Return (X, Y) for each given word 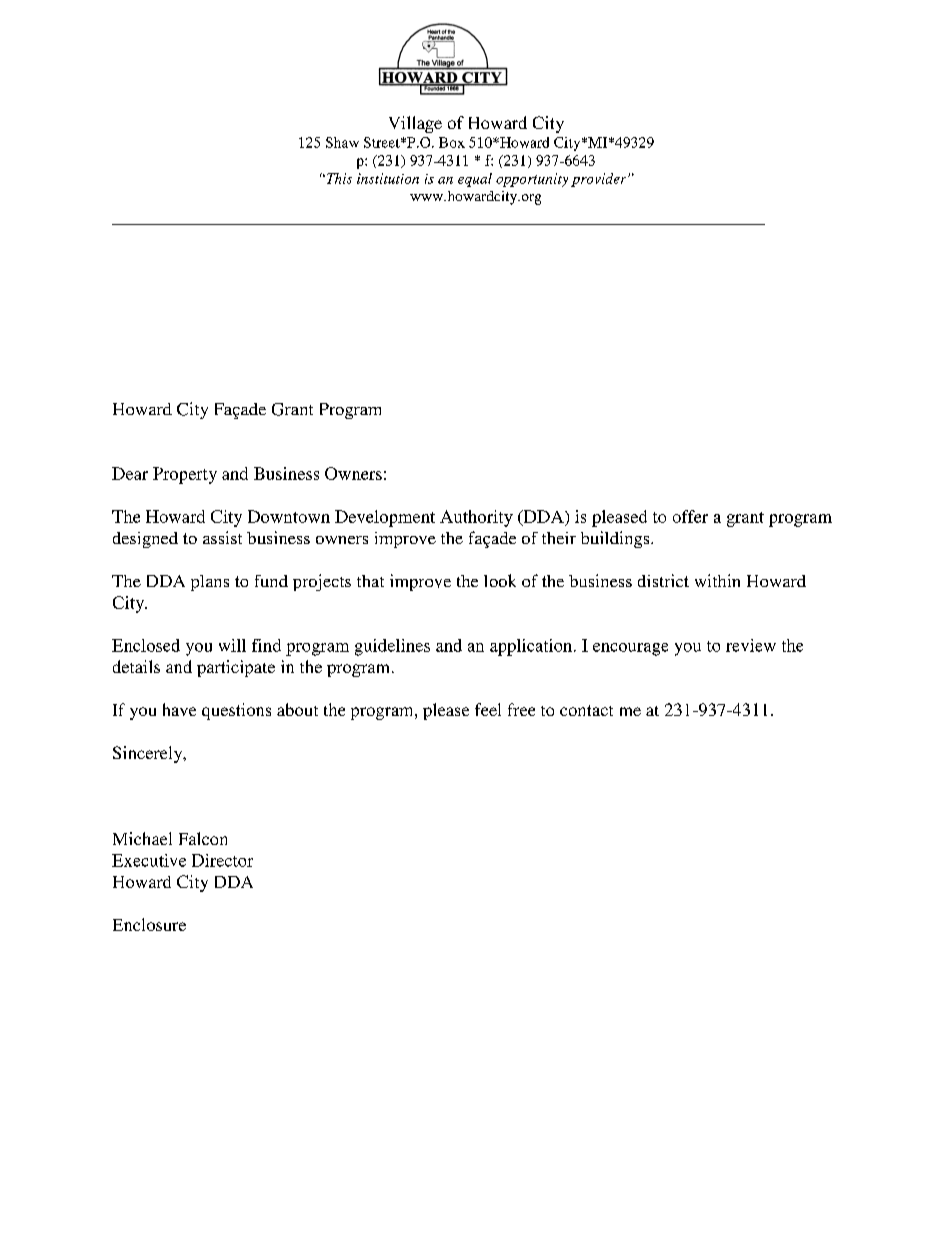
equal (475, 180)
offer (690, 516)
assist (222, 537)
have (179, 709)
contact (586, 710)
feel (488, 709)
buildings (616, 539)
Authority (476, 518)
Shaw (342, 142)
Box (452, 142)
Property (185, 475)
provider (600, 180)
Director (222, 860)
